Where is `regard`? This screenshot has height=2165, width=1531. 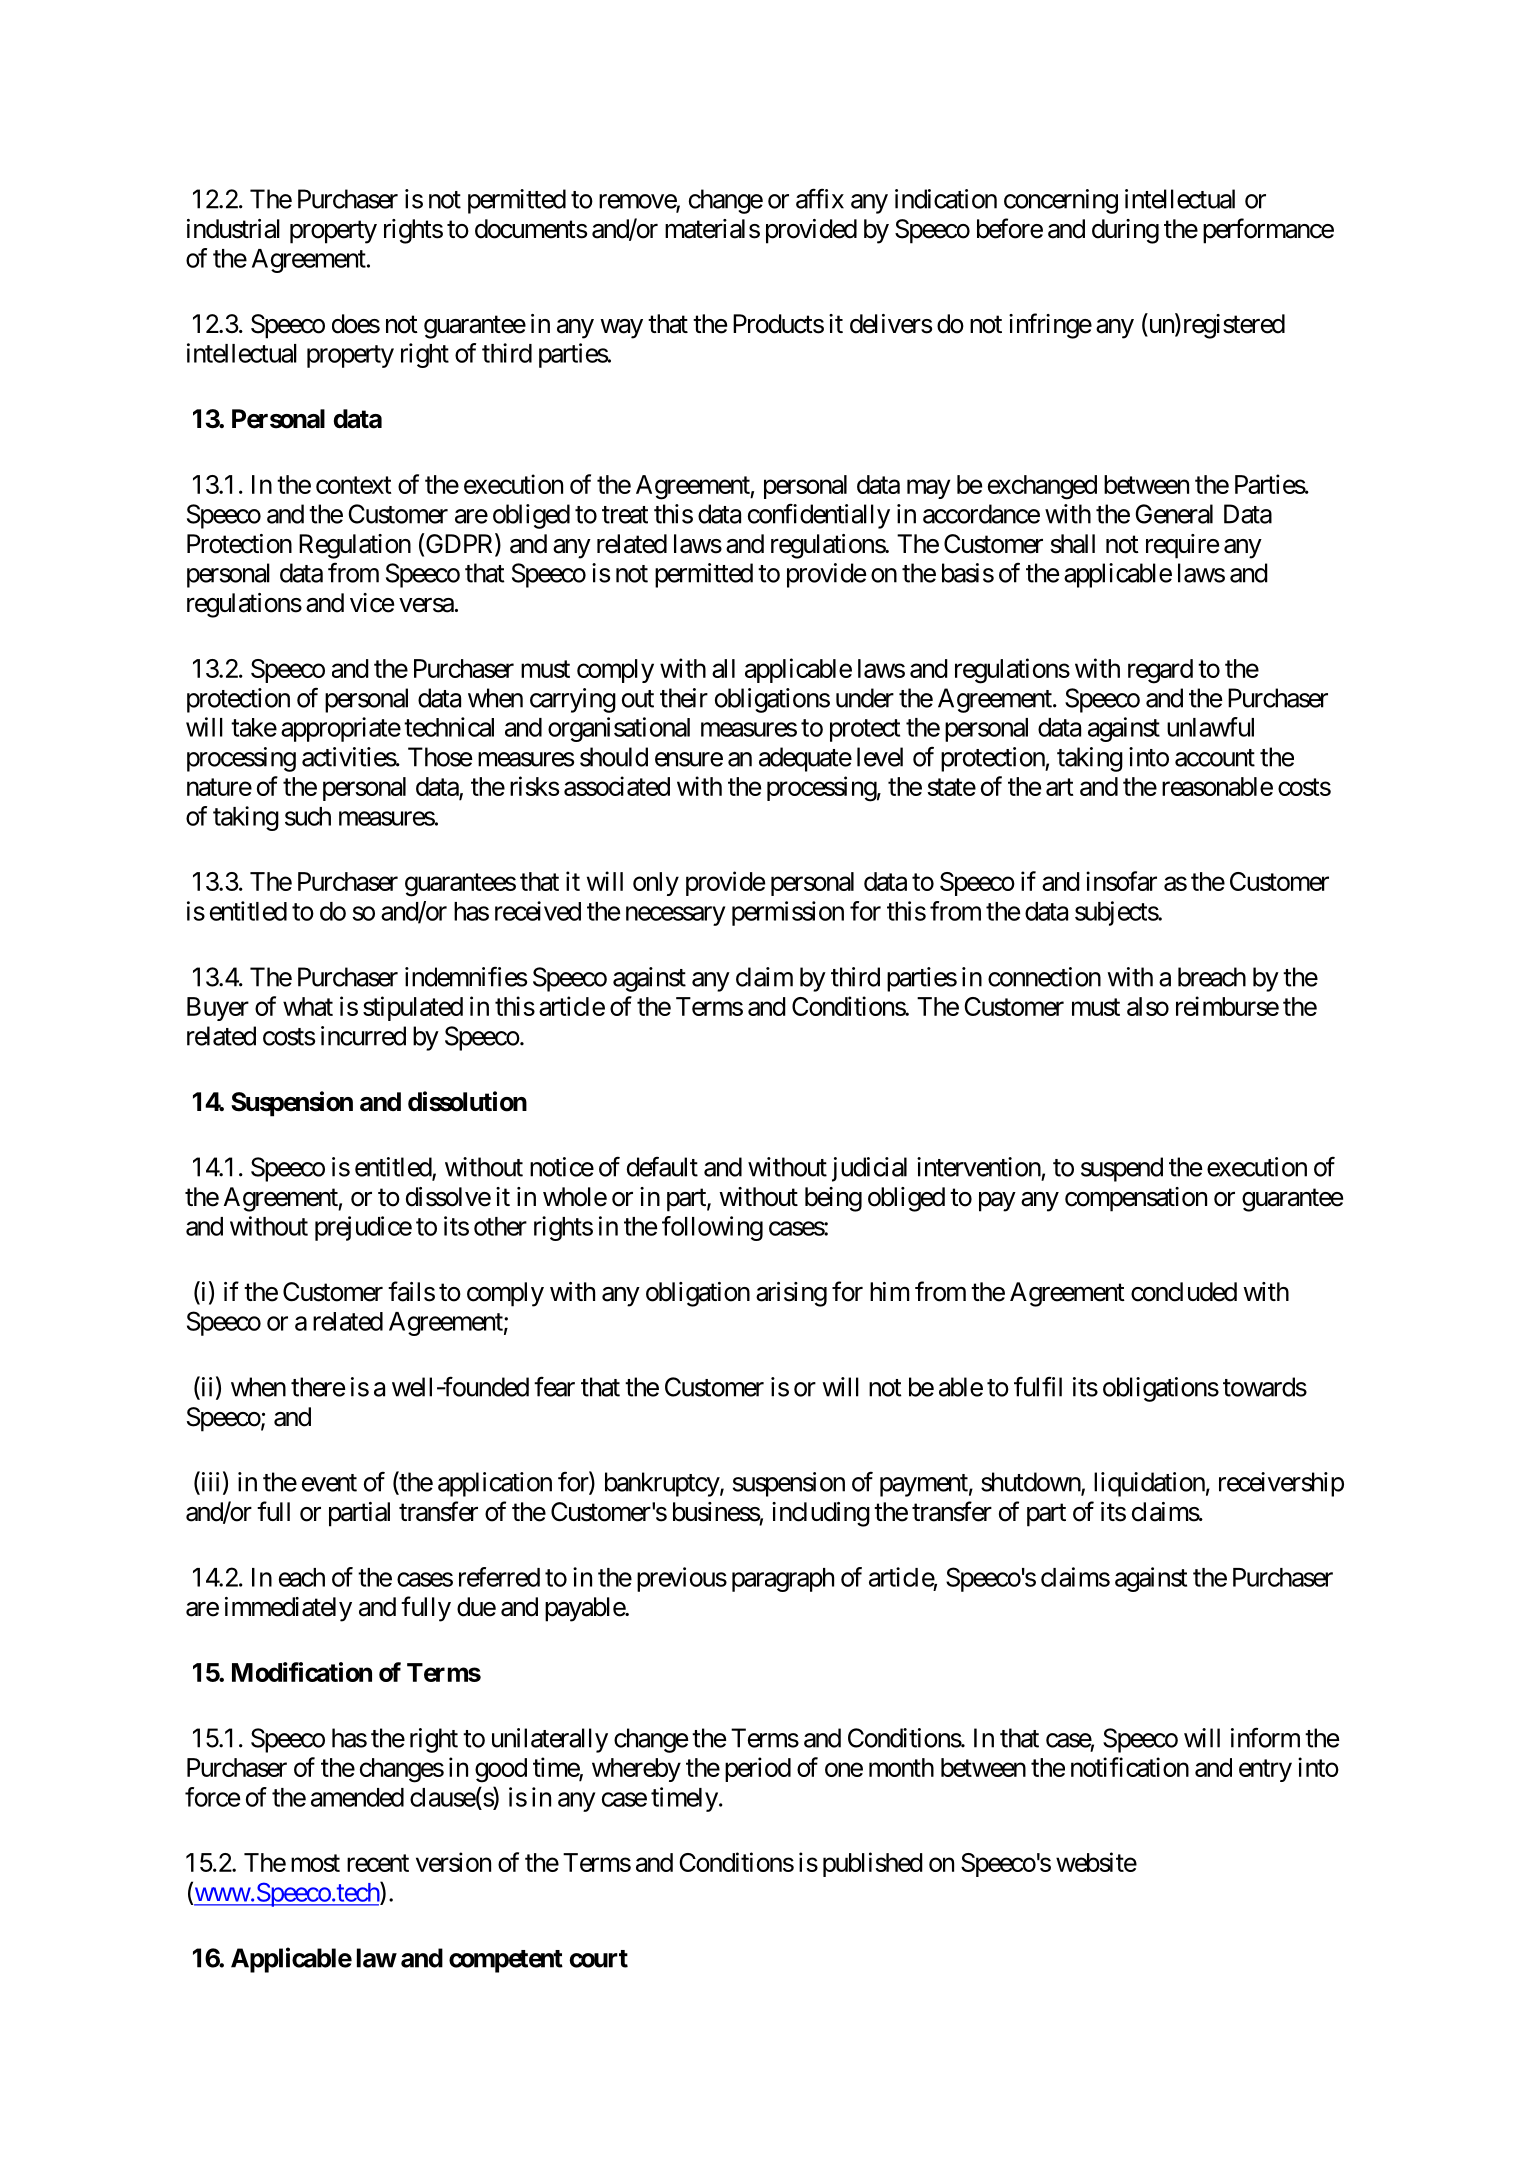 regard is located at coordinates (1160, 671).
